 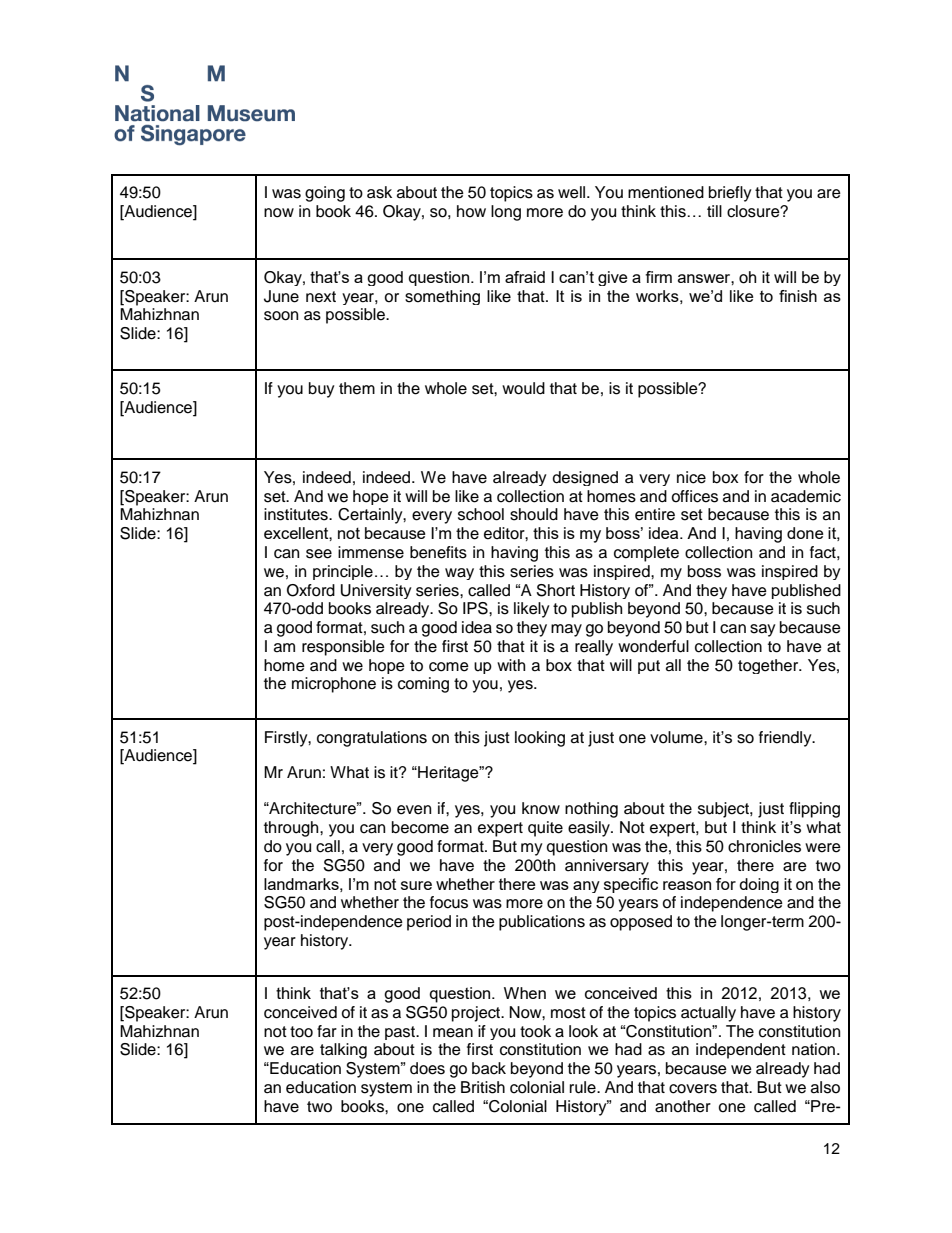 I want to click on chronicles, so click(x=764, y=846).
